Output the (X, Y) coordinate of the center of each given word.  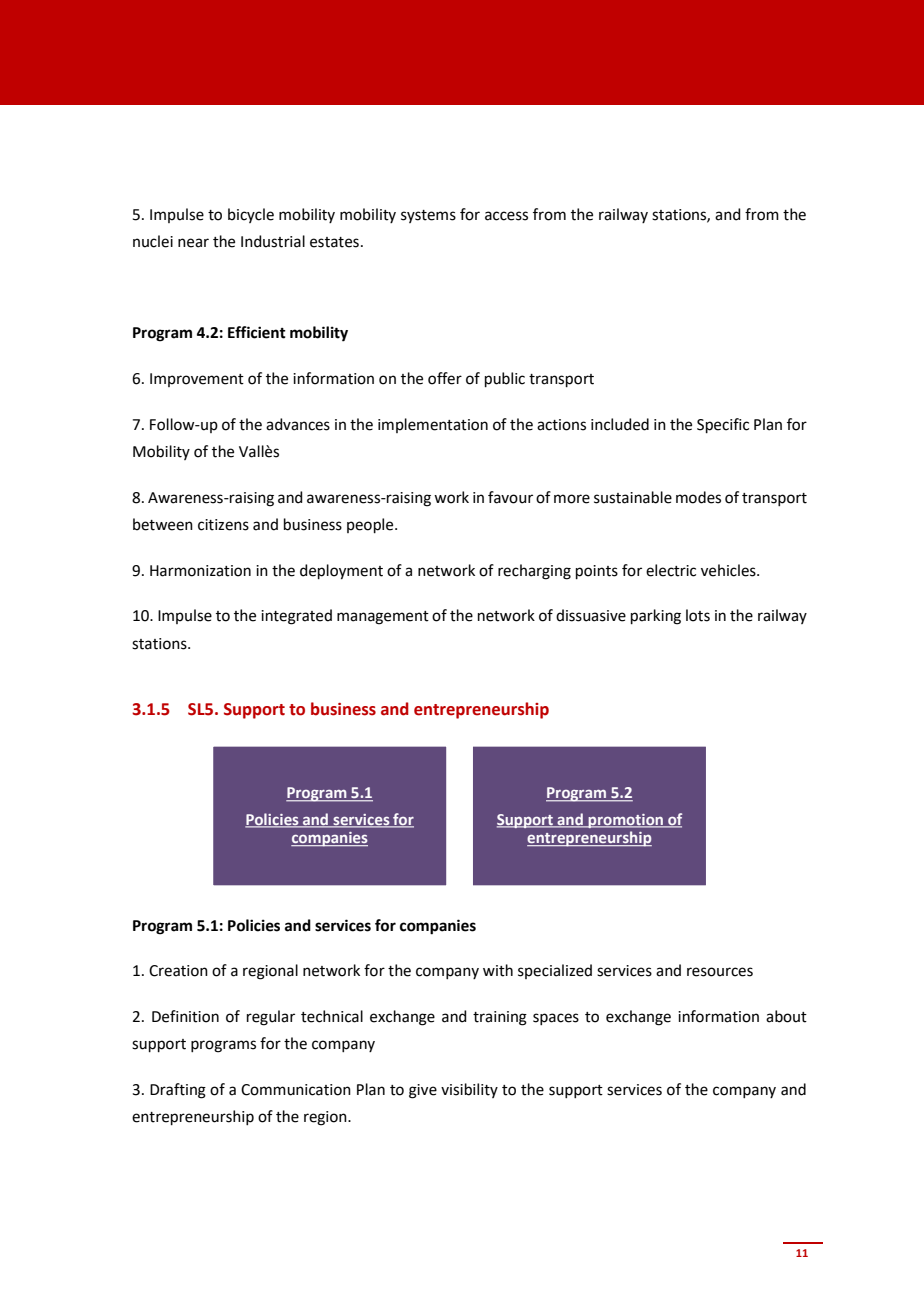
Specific (723, 425)
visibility (469, 1090)
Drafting (178, 1091)
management (383, 618)
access (506, 216)
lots (698, 615)
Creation (178, 971)
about (786, 1016)
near (193, 243)
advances (298, 424)
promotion (626, 821)
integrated (296, 617)
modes (698, 497)
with (498, 970)
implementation (433, 425)
